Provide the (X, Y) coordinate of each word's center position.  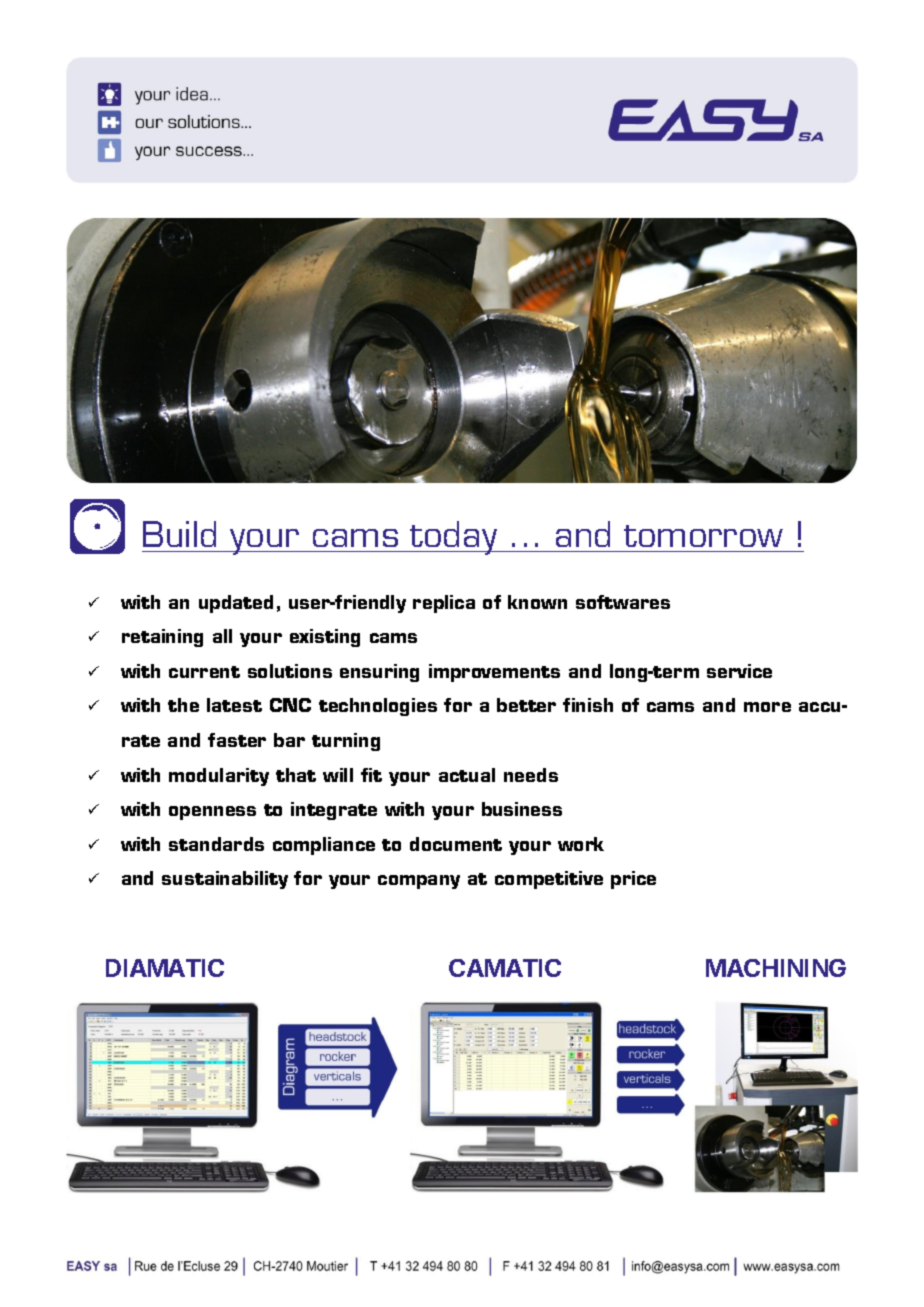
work (581, 844)
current (204, 672)
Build (179, 534)
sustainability (225, 880)
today (454, 538)
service (739, 671)
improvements (494, 673)
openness (212, 813)
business (522, 809)
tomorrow (703, 536)
